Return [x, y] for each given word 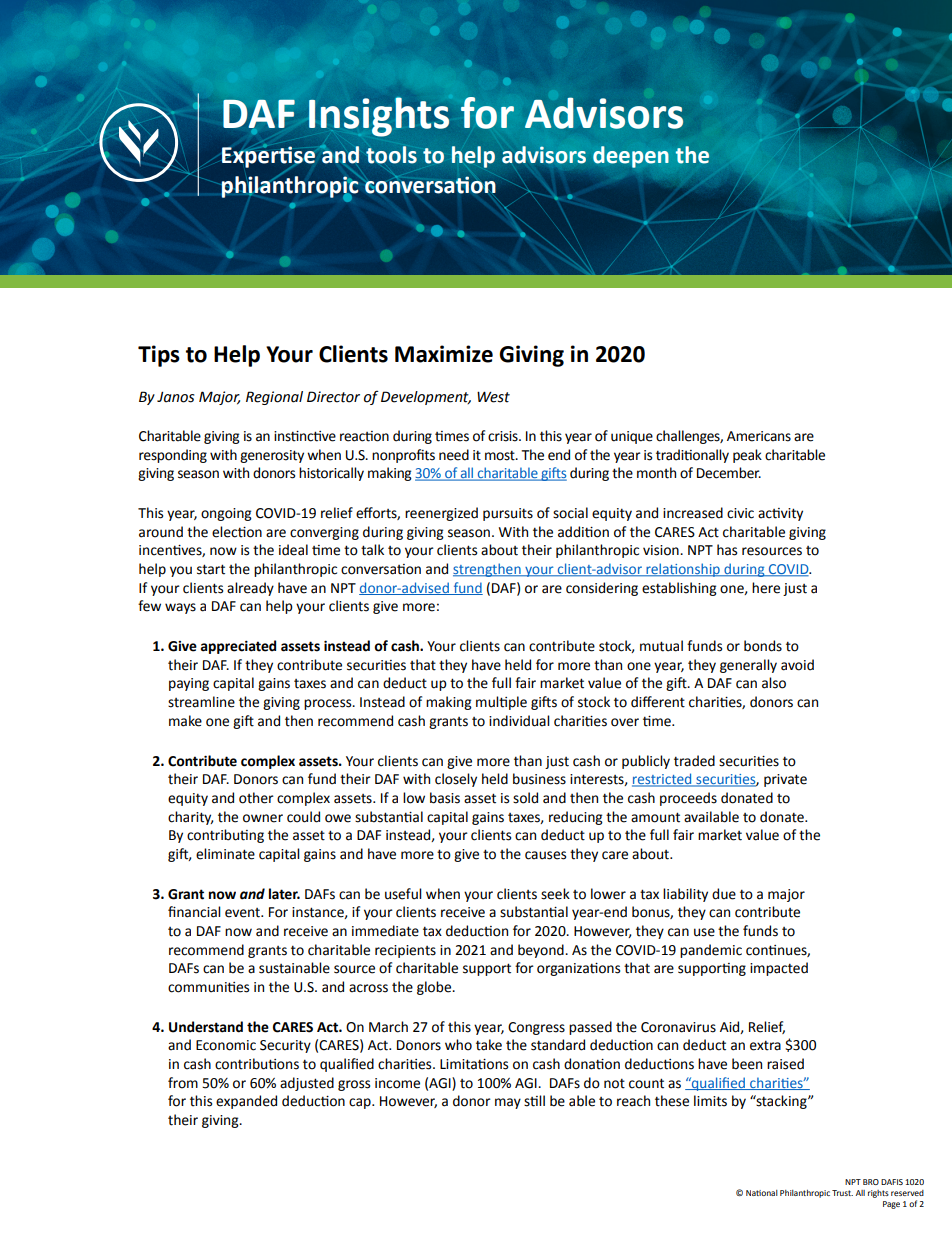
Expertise [269, 157]
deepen [631, 157]
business [539, 779]
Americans [759, 436]
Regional [274, 398]
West [493, 397]
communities [208, 987]
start [211, 569]
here [766, 588]
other [256, 798]
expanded [246, 1102]
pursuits [508, 514]
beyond [542, 951]
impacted [779, 969]
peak [747, 456]
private [785, 780]
